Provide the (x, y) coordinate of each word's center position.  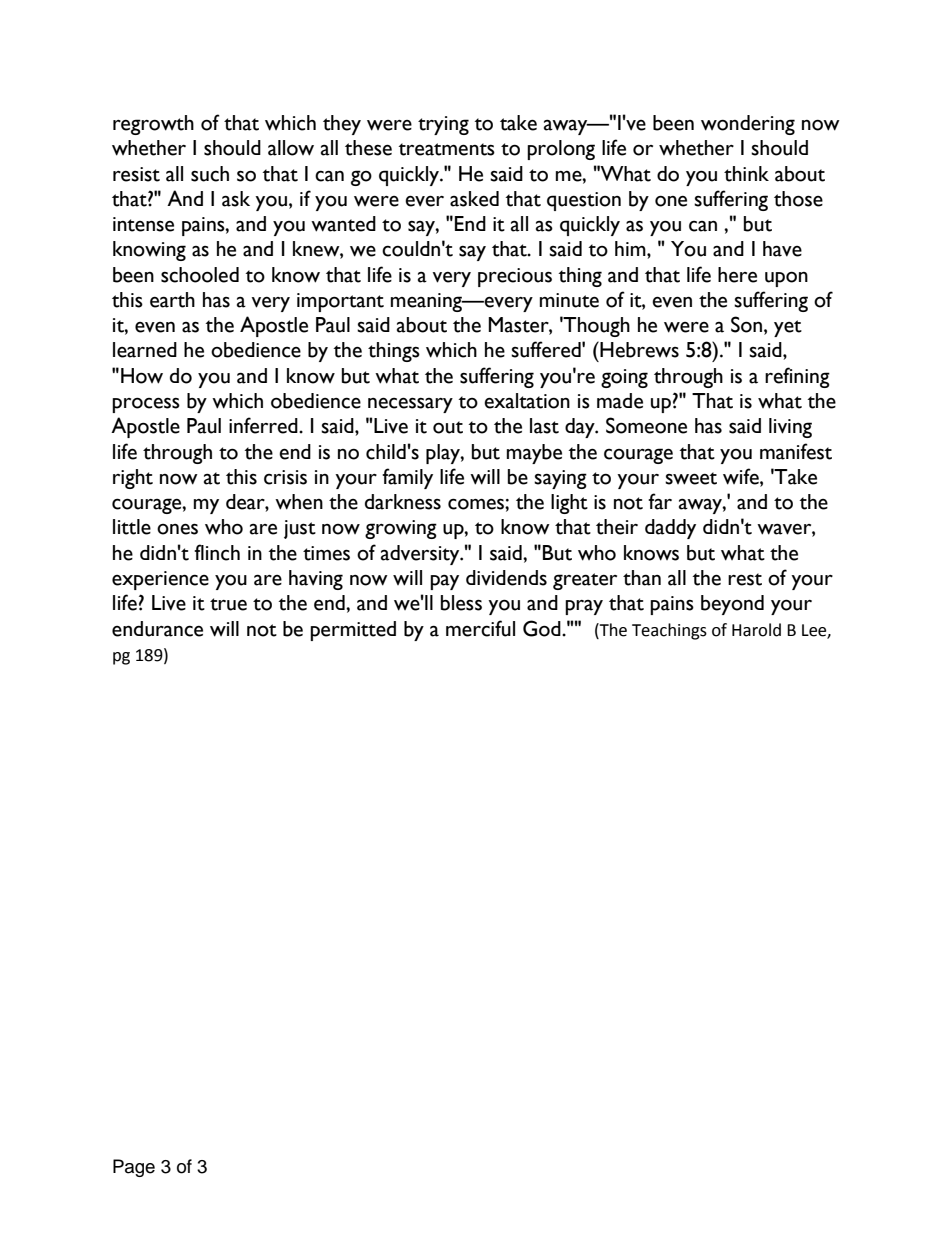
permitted (353, 631)
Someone (646, 425)
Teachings (669, 631)
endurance (157, 629)
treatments (446, 149)
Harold (756, 630)
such (210, 174)
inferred (264, 425)
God (543, 628)
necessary (410, 405)
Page (134, 1168)
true (228, 604)
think (746, 174)
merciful (480, 628)
